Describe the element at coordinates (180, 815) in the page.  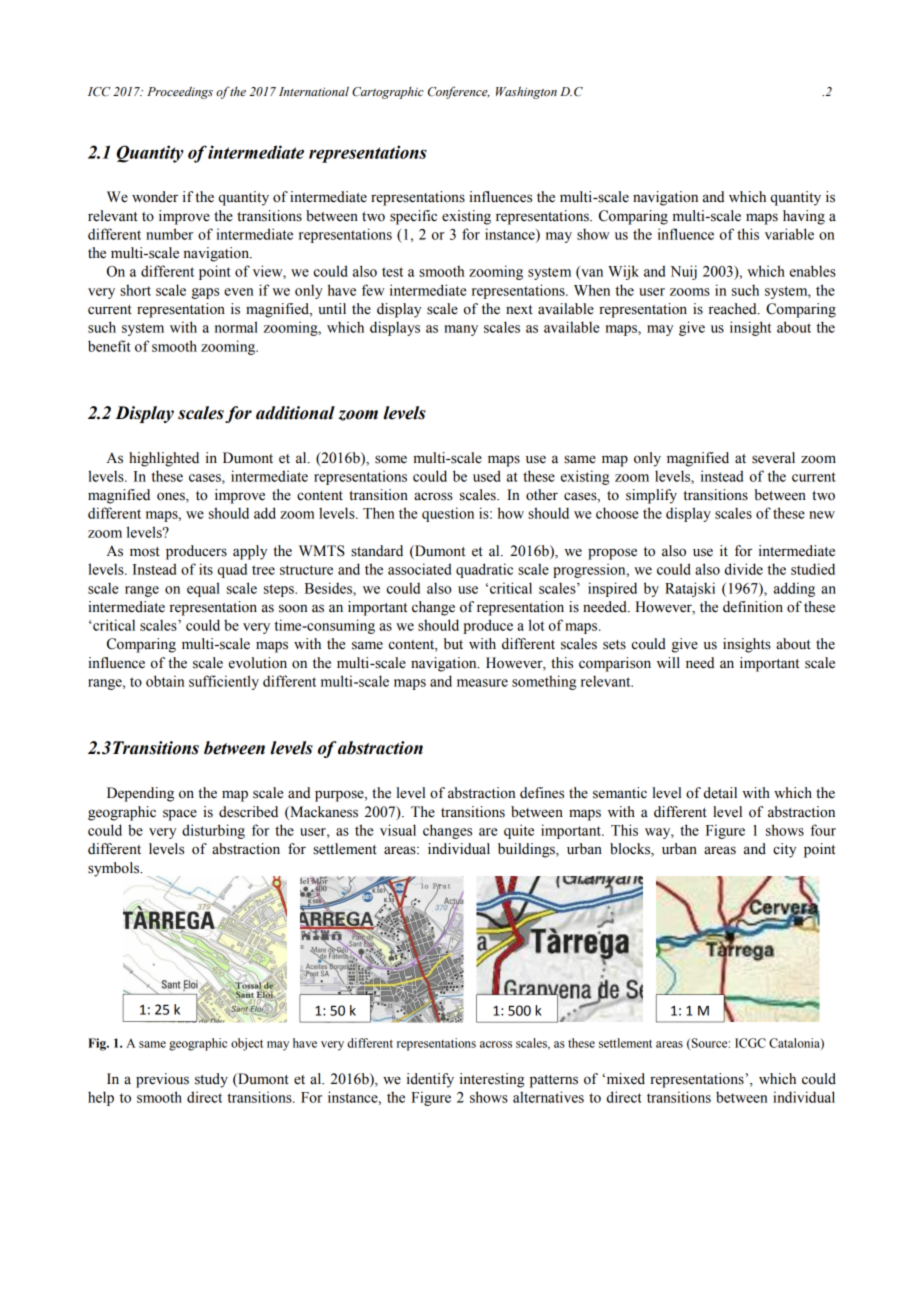
I see `space` at that location.
